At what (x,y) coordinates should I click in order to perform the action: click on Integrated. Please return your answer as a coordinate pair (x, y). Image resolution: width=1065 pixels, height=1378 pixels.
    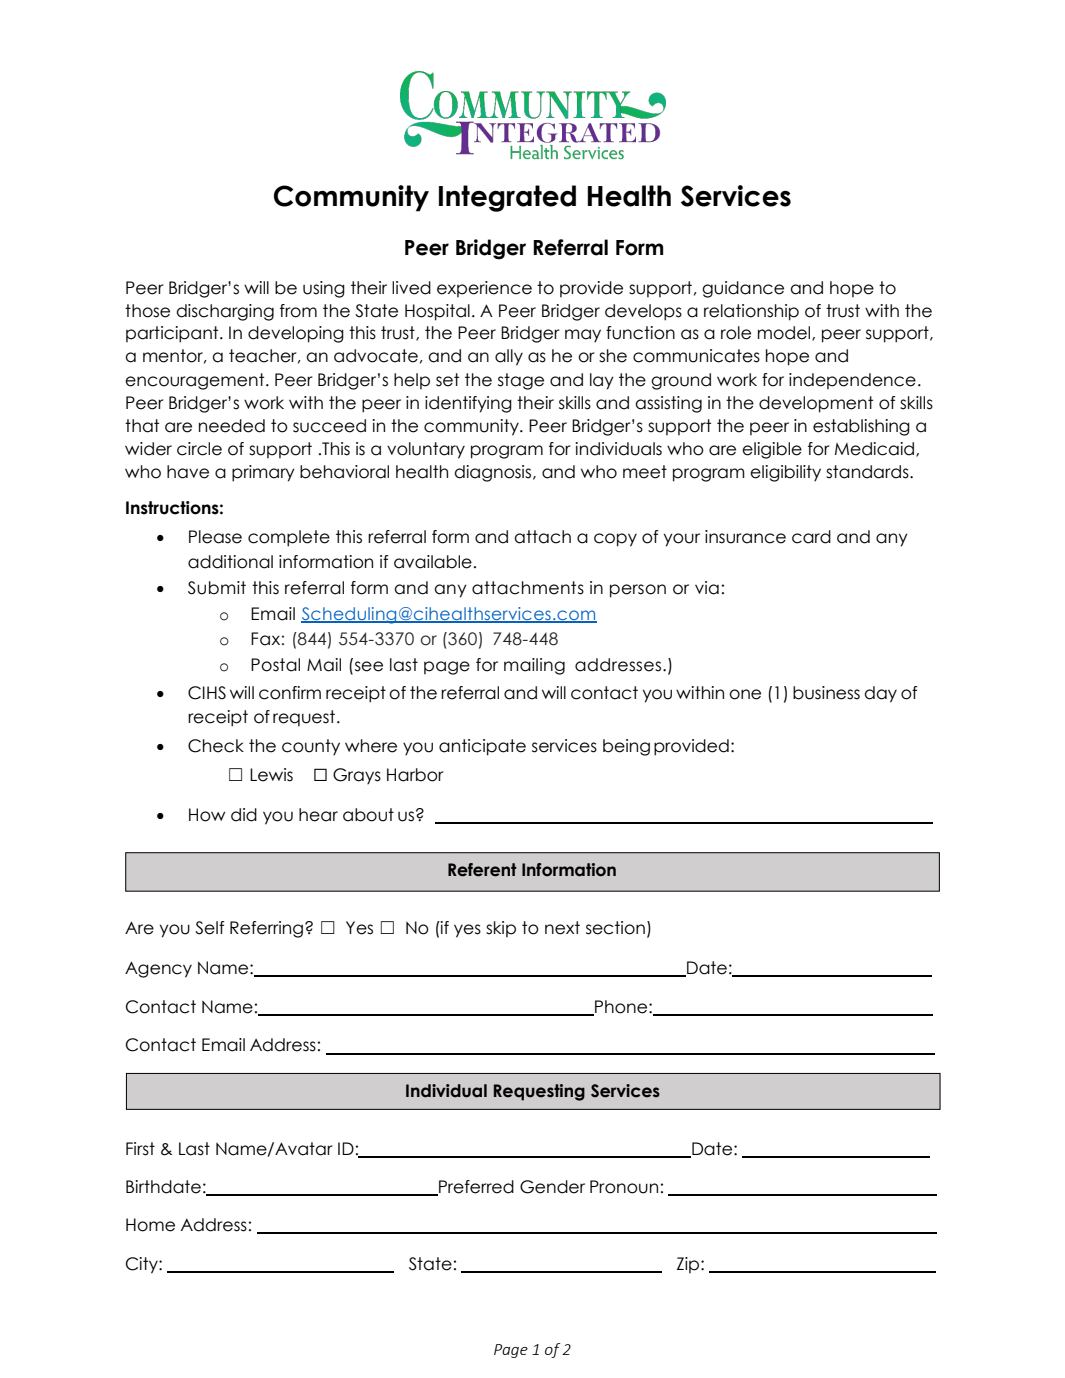
    Looking at the image, I should click on (507, 198).
